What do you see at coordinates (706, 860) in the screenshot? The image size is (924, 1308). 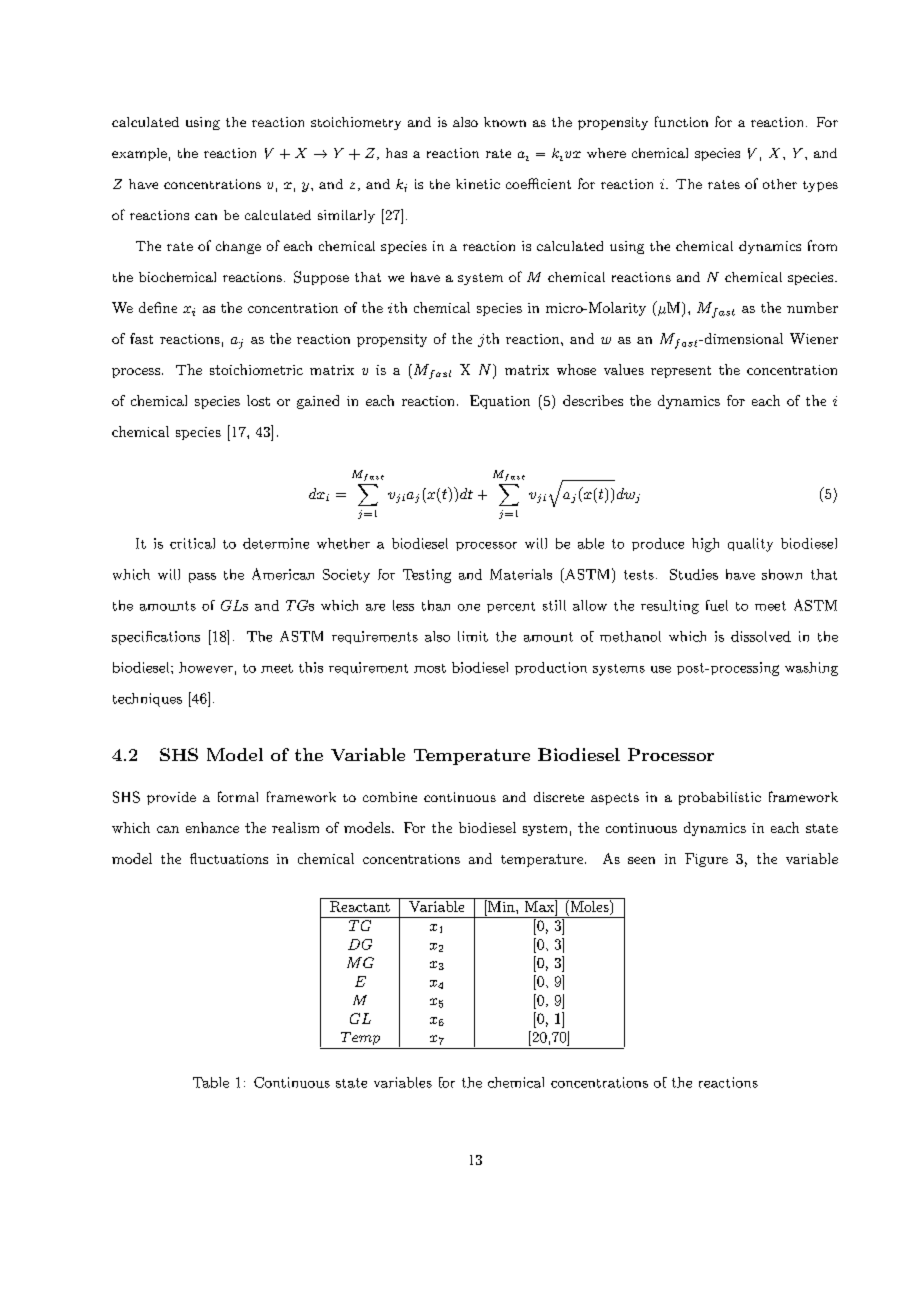 I see `Figure` at bounding box center [706, 860].
